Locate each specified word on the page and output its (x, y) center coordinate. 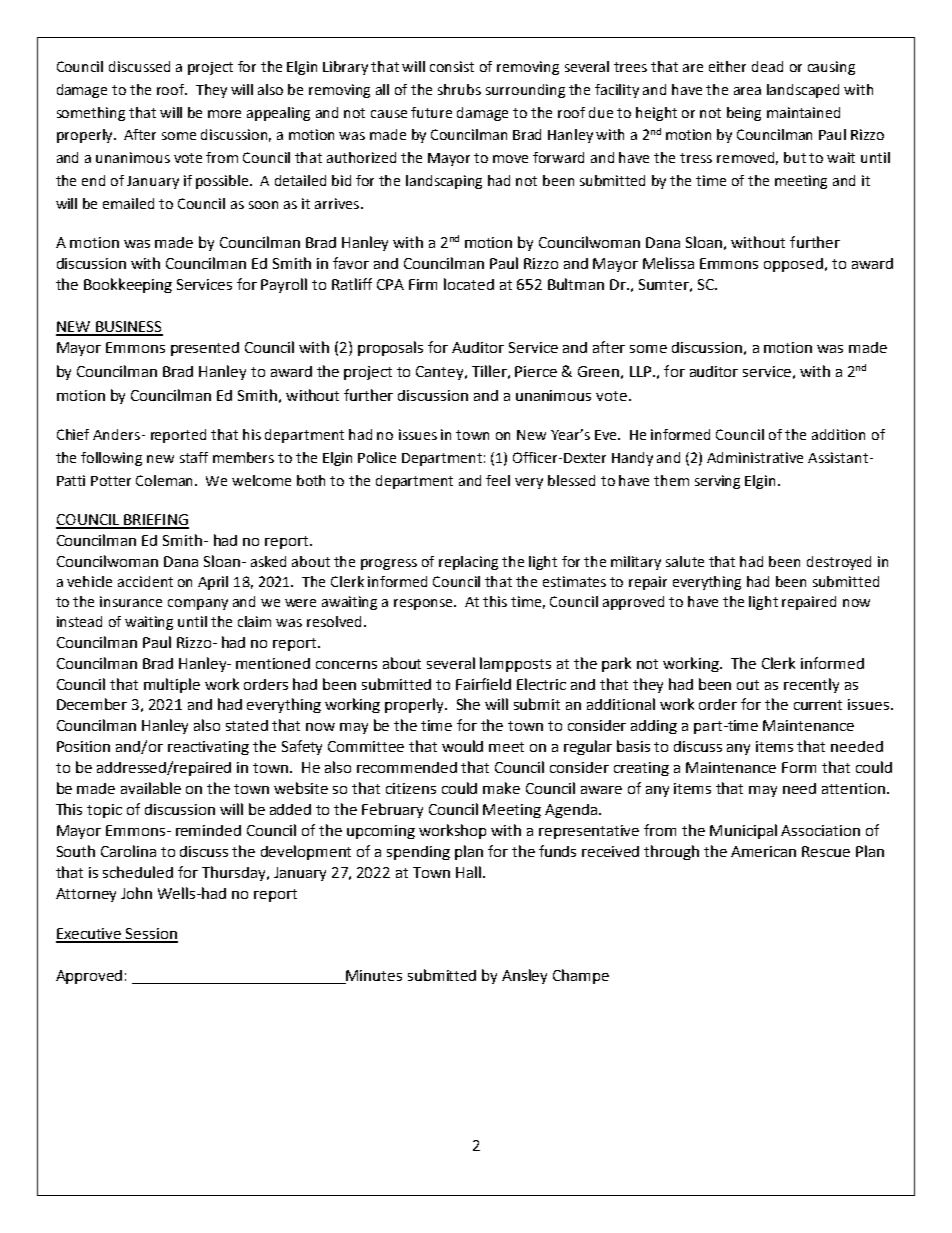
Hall (468, 872)
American (763, 851)
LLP (642, 371)
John (136, 893)
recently (811, 685)
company (198, 604)
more (224, 114)
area (747, 91)
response (425, 604)
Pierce (536, 371)
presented (205, 349)
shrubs (459, 89)
